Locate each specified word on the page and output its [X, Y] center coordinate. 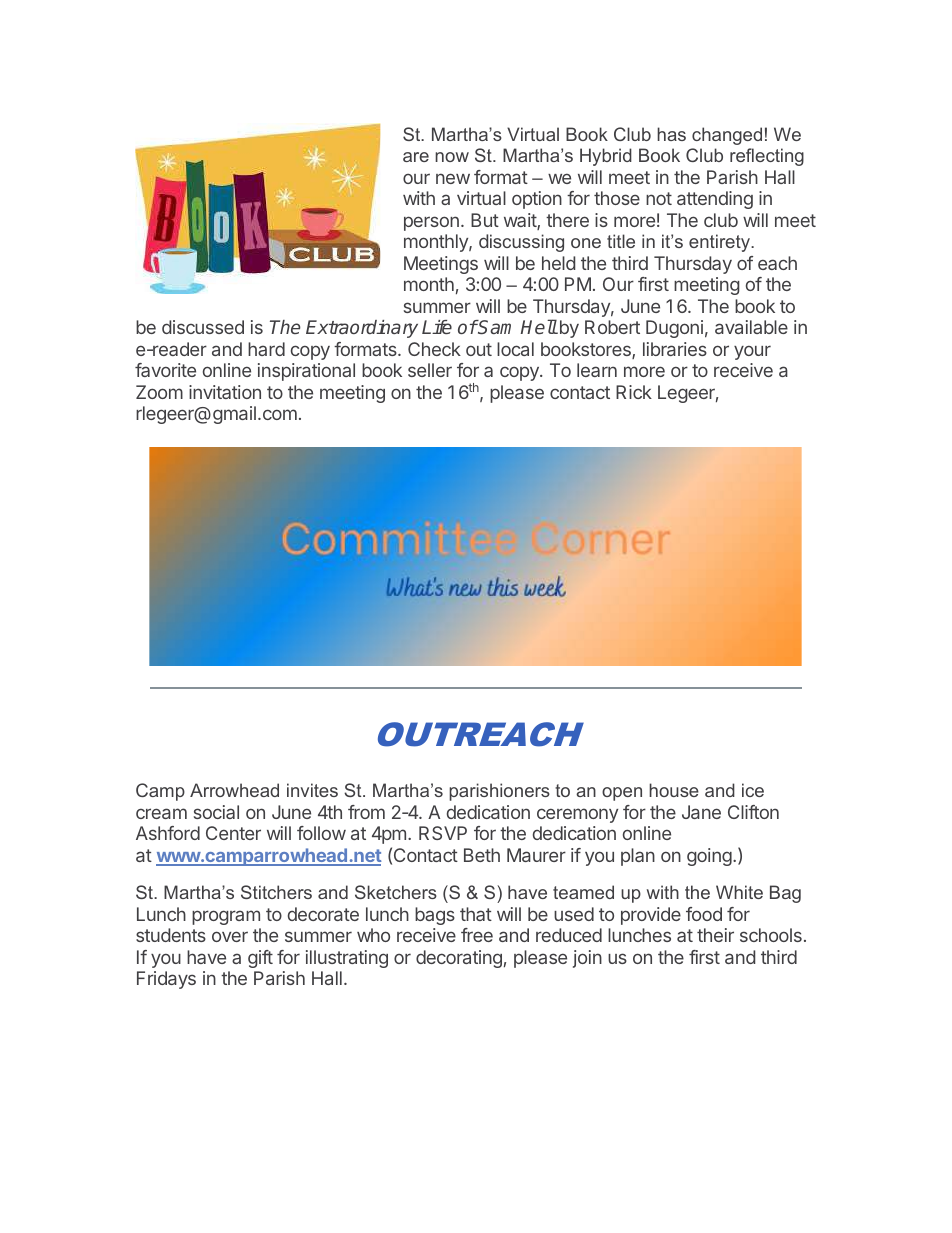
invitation [225, 392]
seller [430, 370]
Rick [634, 392]
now [452, 157]
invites [312, 790]
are [416, 157]
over [230, 936]
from [366, 812]
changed [727, 136]
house [674, 790]
